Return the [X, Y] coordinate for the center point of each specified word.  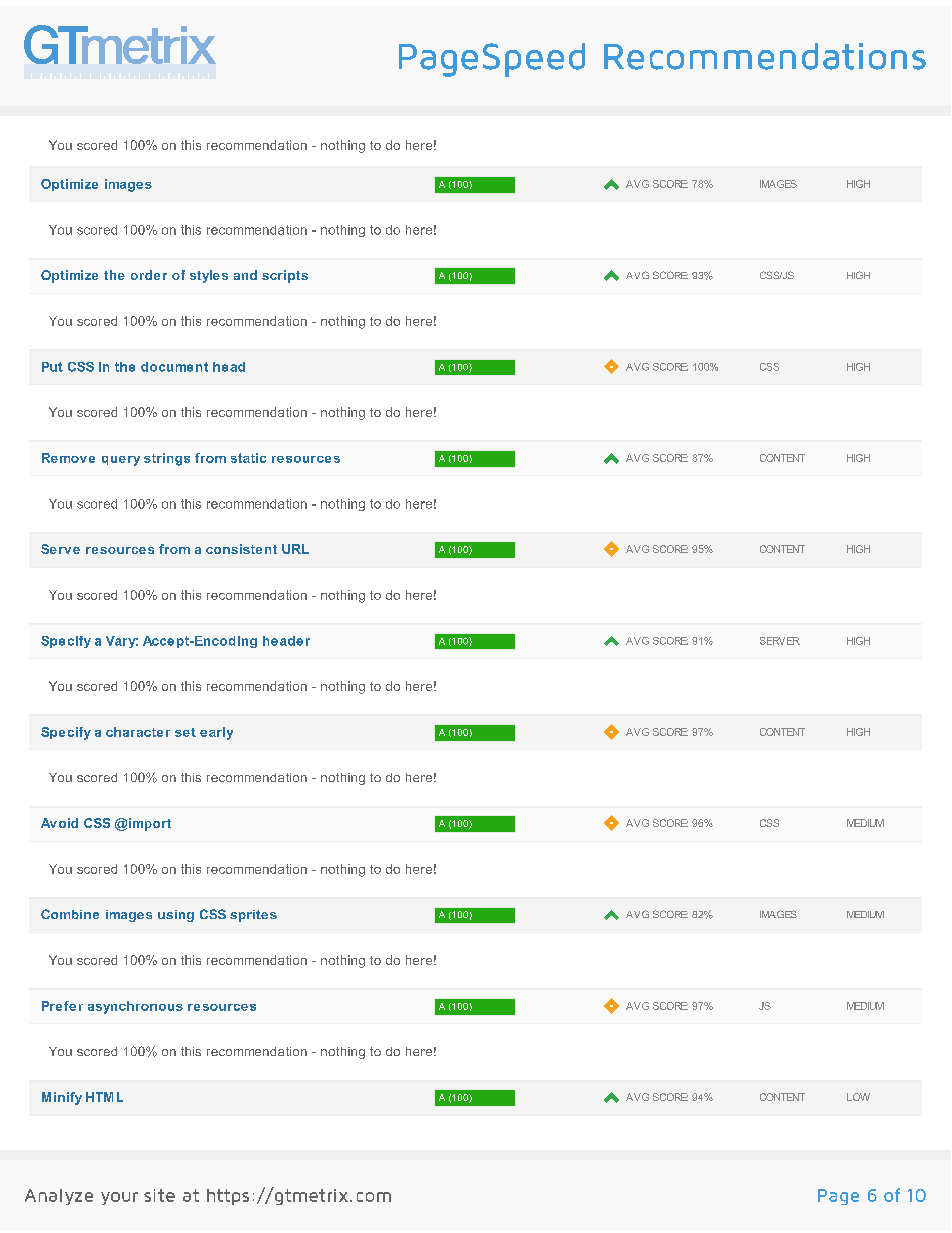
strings [167, 459]
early [216, 733]
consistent [241, 549]
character [138, 732]
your [119, 1198]
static [248, 458]
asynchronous [135, 1007]
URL [295, 549]
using [176, 916]
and [245, 275]
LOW [858, 1097]
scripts [285, 276]
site [159, 1195]
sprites [253, 916]
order [149, 275]
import [150, 824]
